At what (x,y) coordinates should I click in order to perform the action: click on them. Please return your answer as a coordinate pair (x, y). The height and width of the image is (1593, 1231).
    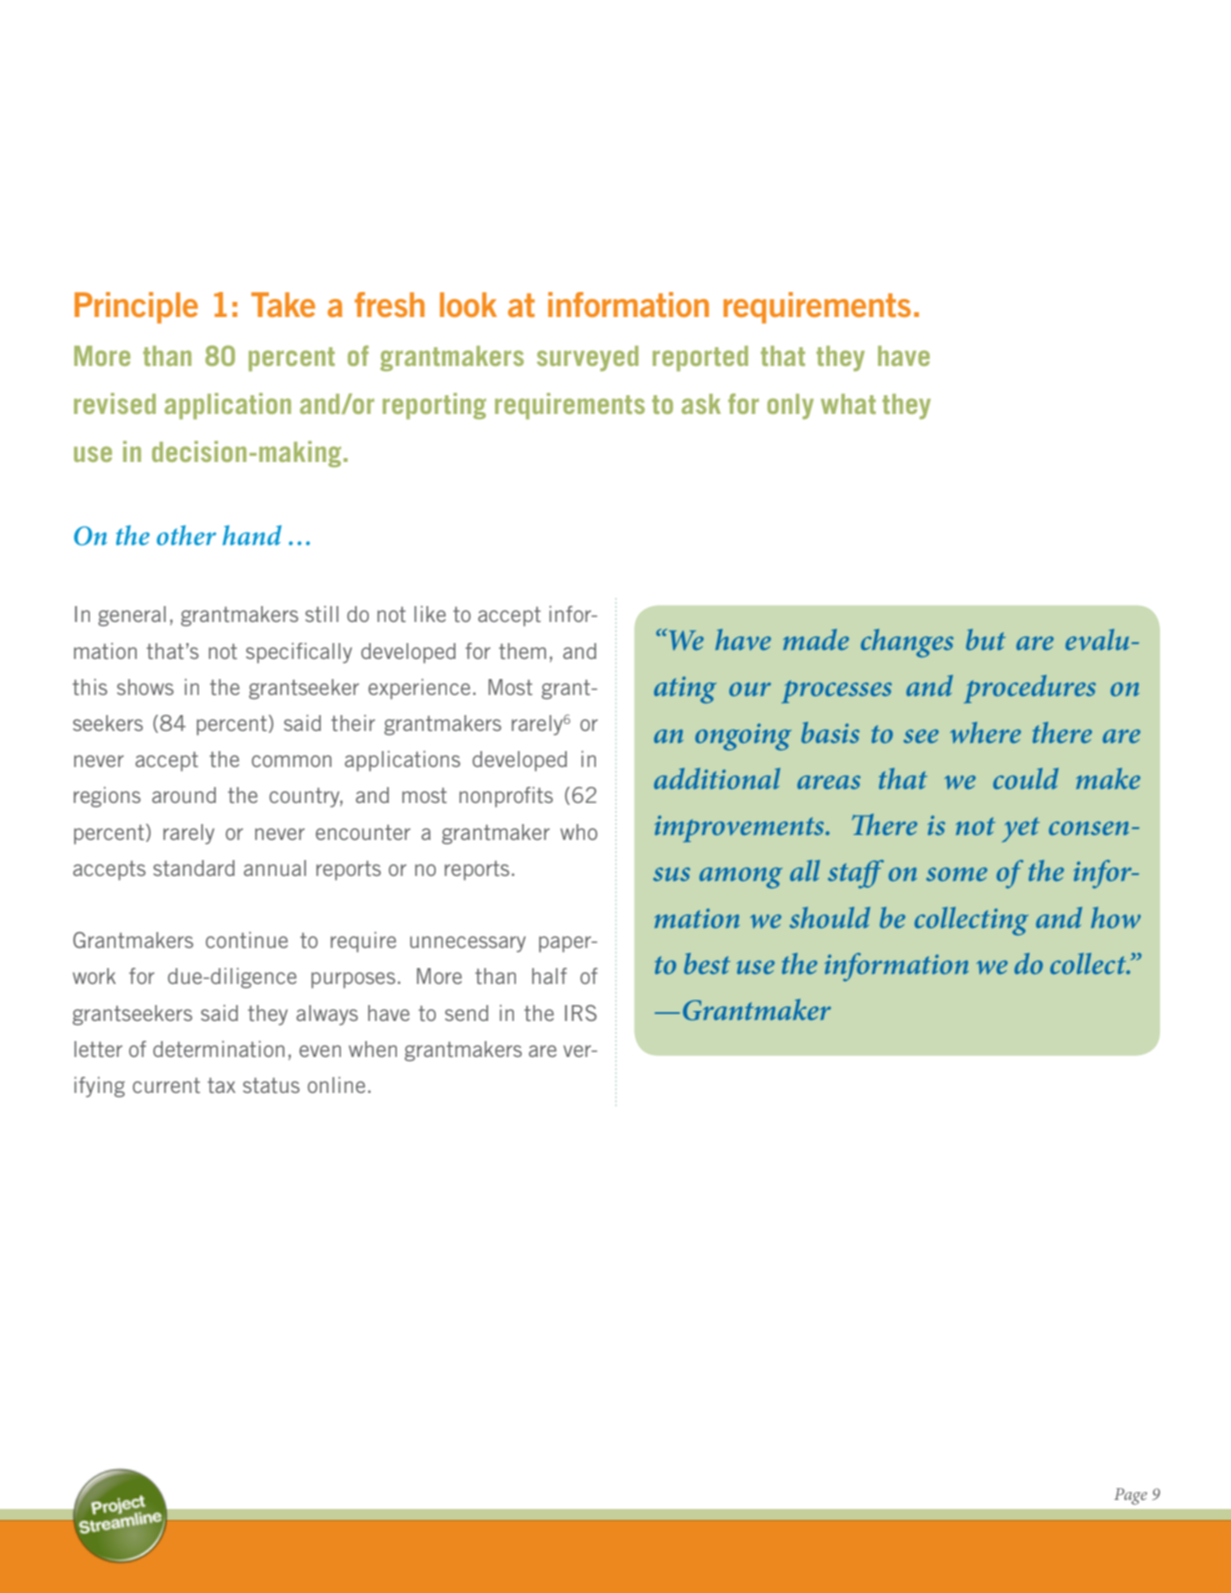
    Looking at the image, I should click on (522, 651).
